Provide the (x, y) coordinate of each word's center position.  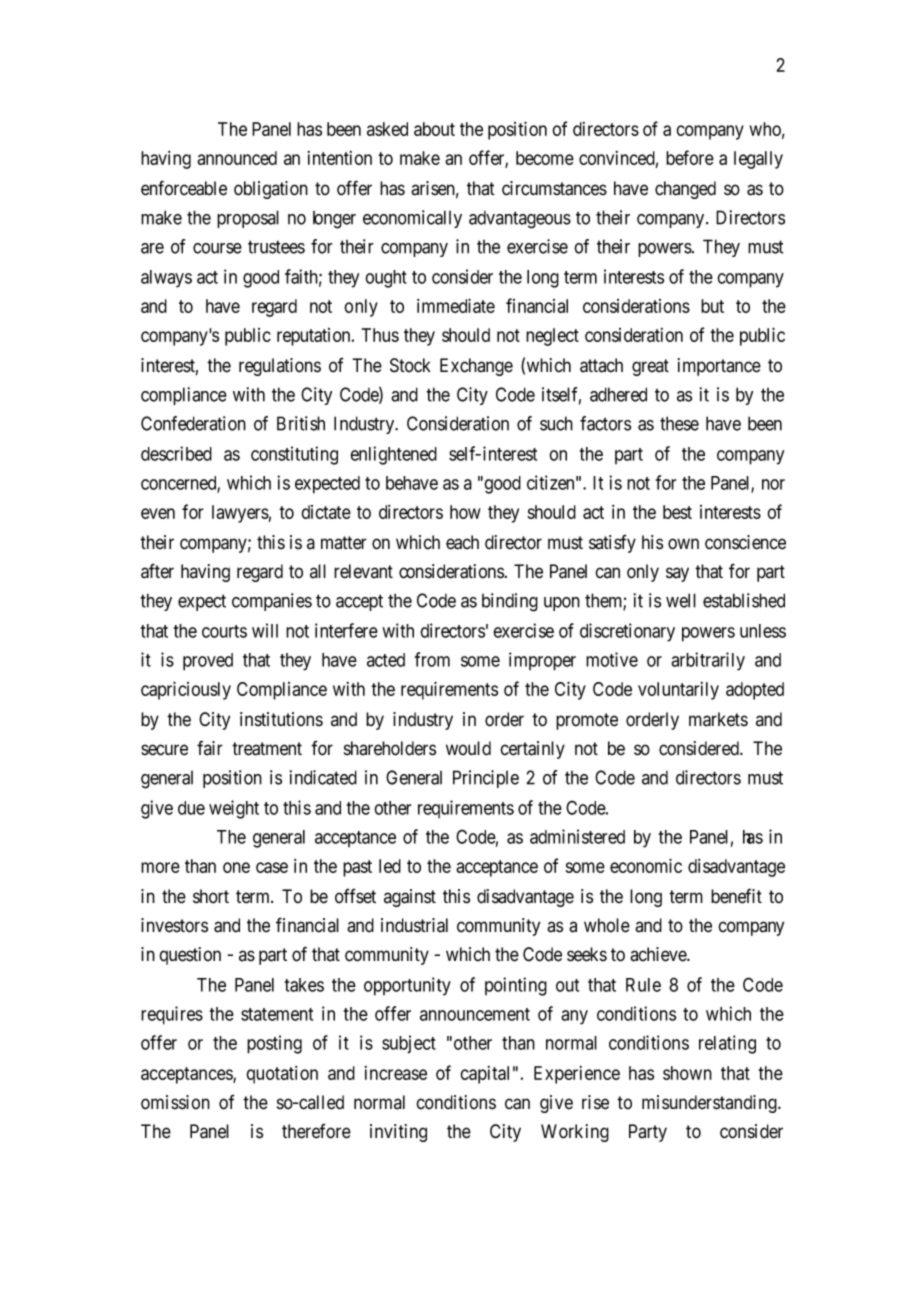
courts (224, 631)
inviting (398, 1133)
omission (175, 1102)
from (432, 659)
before (690, 157)
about (434, 129)
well (681, 600)
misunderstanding (710, 1104)
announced (237, 158)
